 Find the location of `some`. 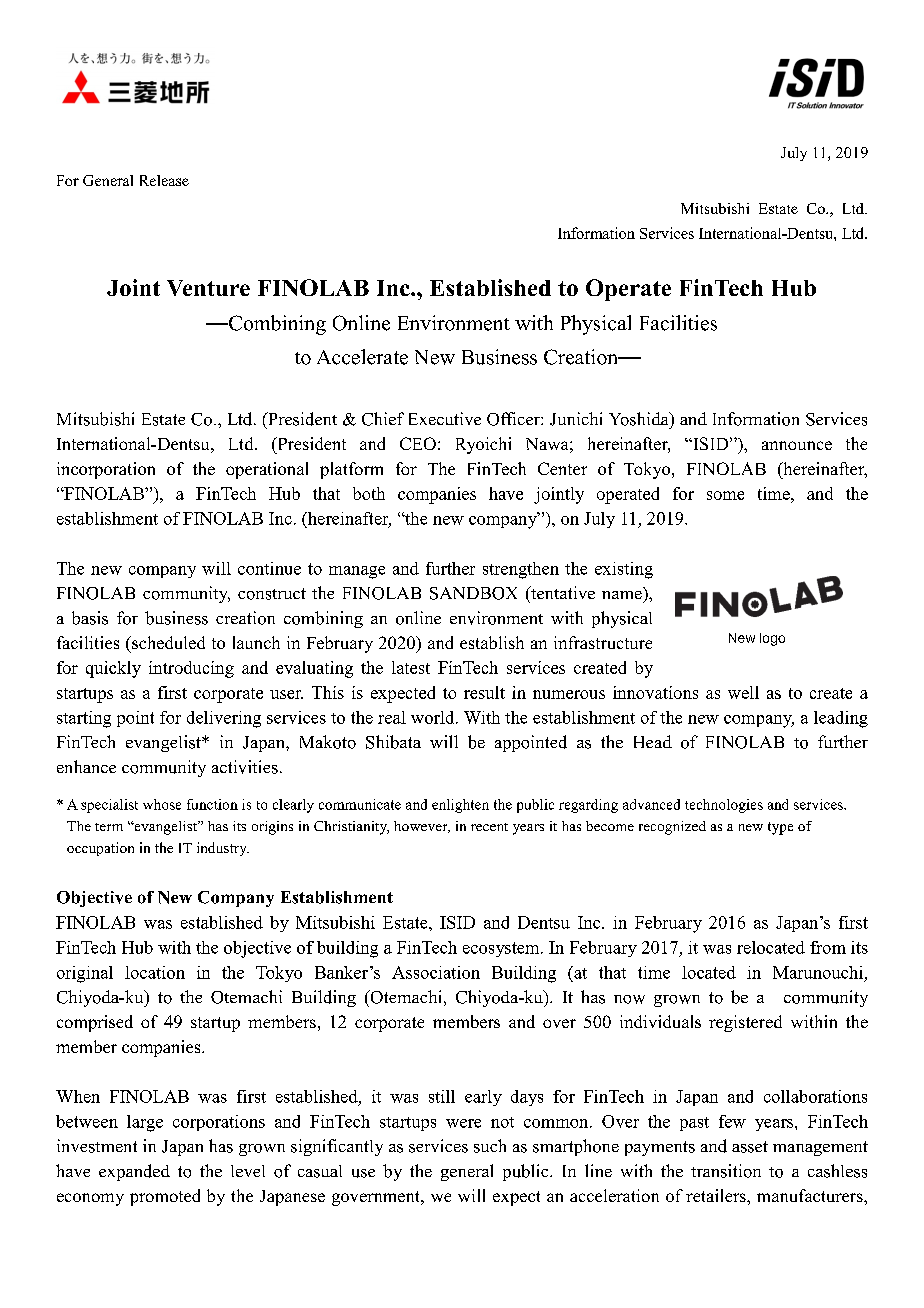

some is located at coordinates (725, 495).
